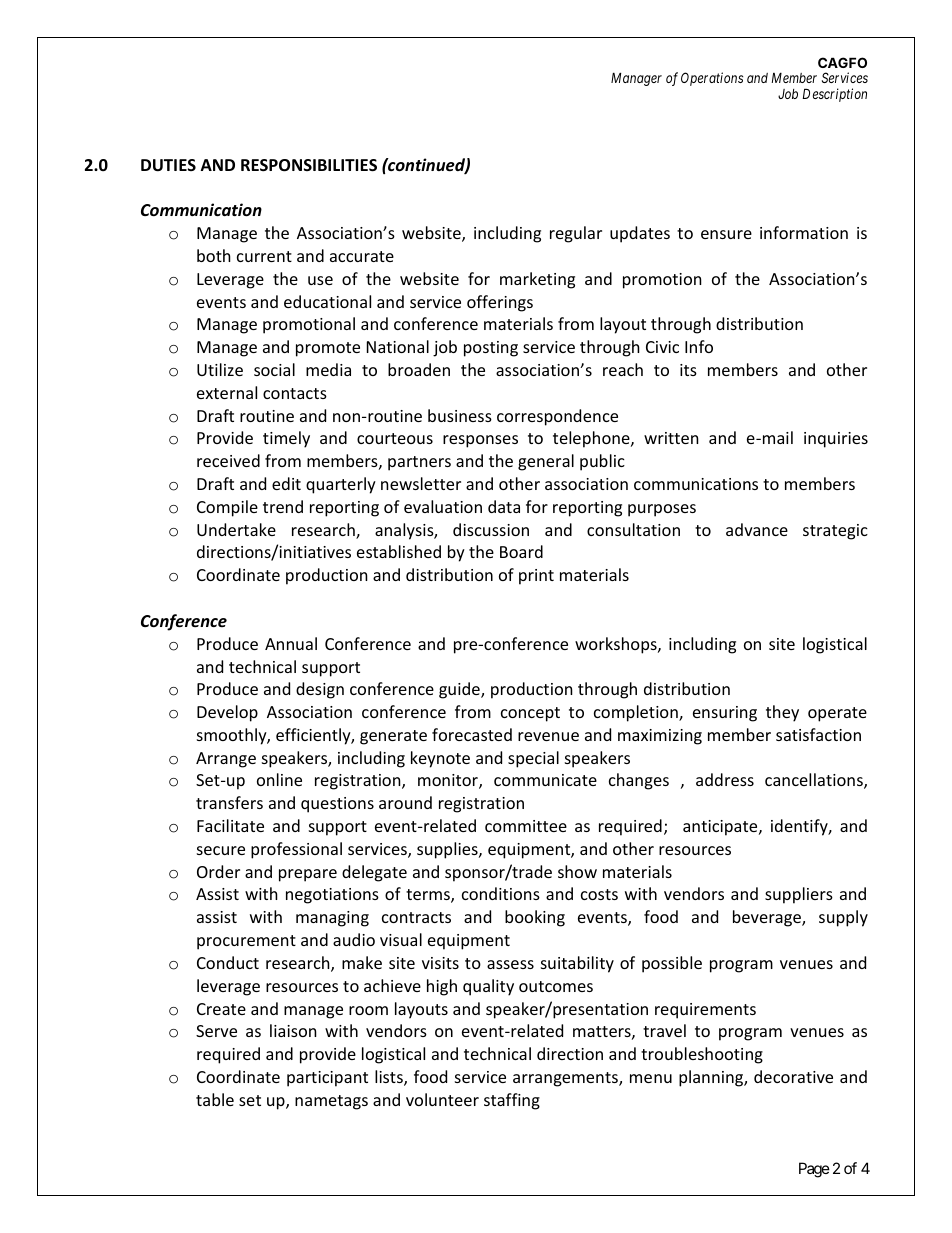 This image has height=1233, width=952. Describe the element at coordinates (576, 234) in the image. I see `regular` at that location.
